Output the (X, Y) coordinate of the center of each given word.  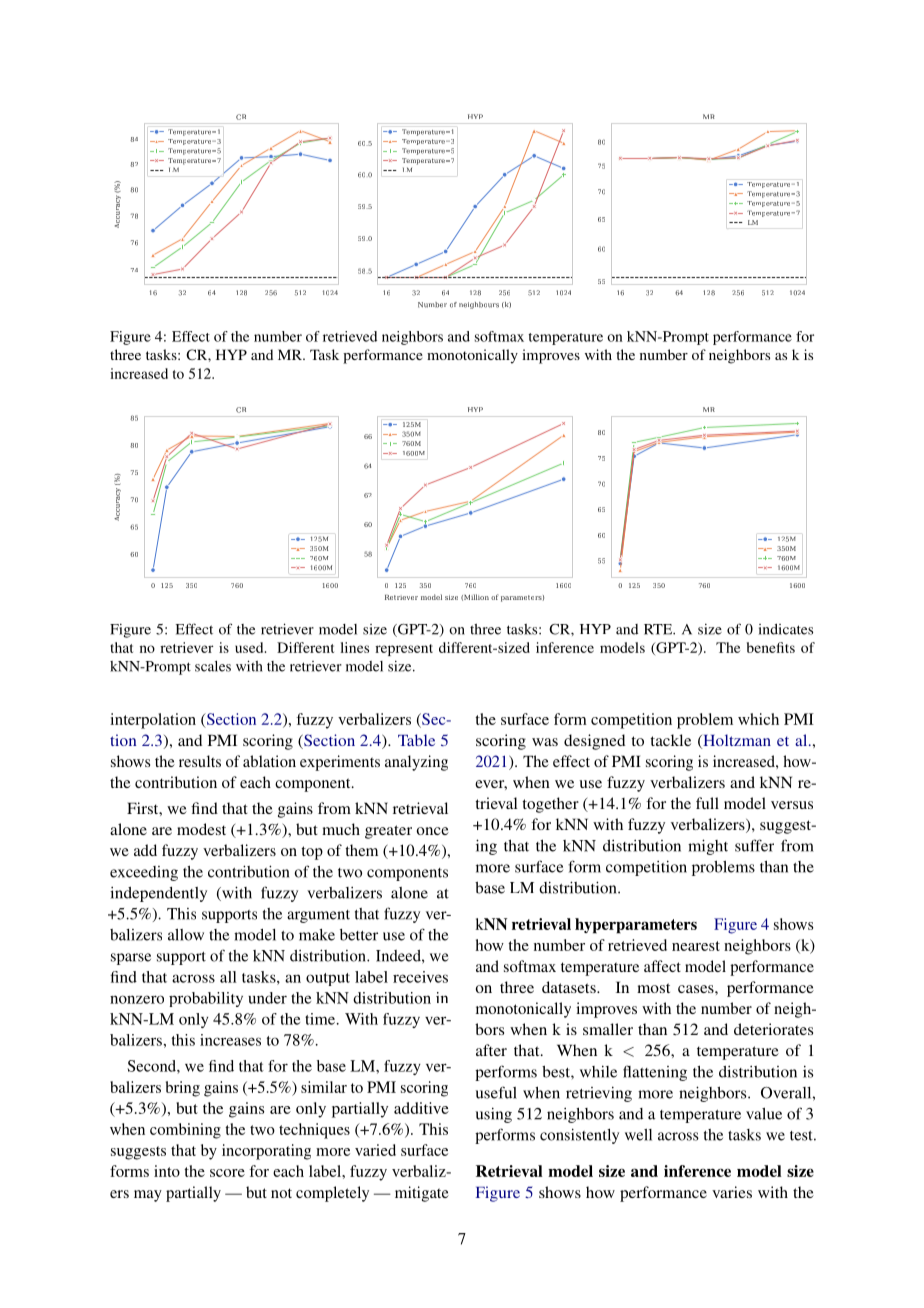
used (250, 647)
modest (201, 829)
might (708, 847)
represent (404, 650)
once (433, 831)
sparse (131, 959)
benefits (771, 647)
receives (420, 977)
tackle (670, 740)
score (227, 1173)
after (491, 1050)
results (200, 761)
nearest (696, 946)
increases (230, 1040)
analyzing (416, 763)
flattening (655, 1073)
